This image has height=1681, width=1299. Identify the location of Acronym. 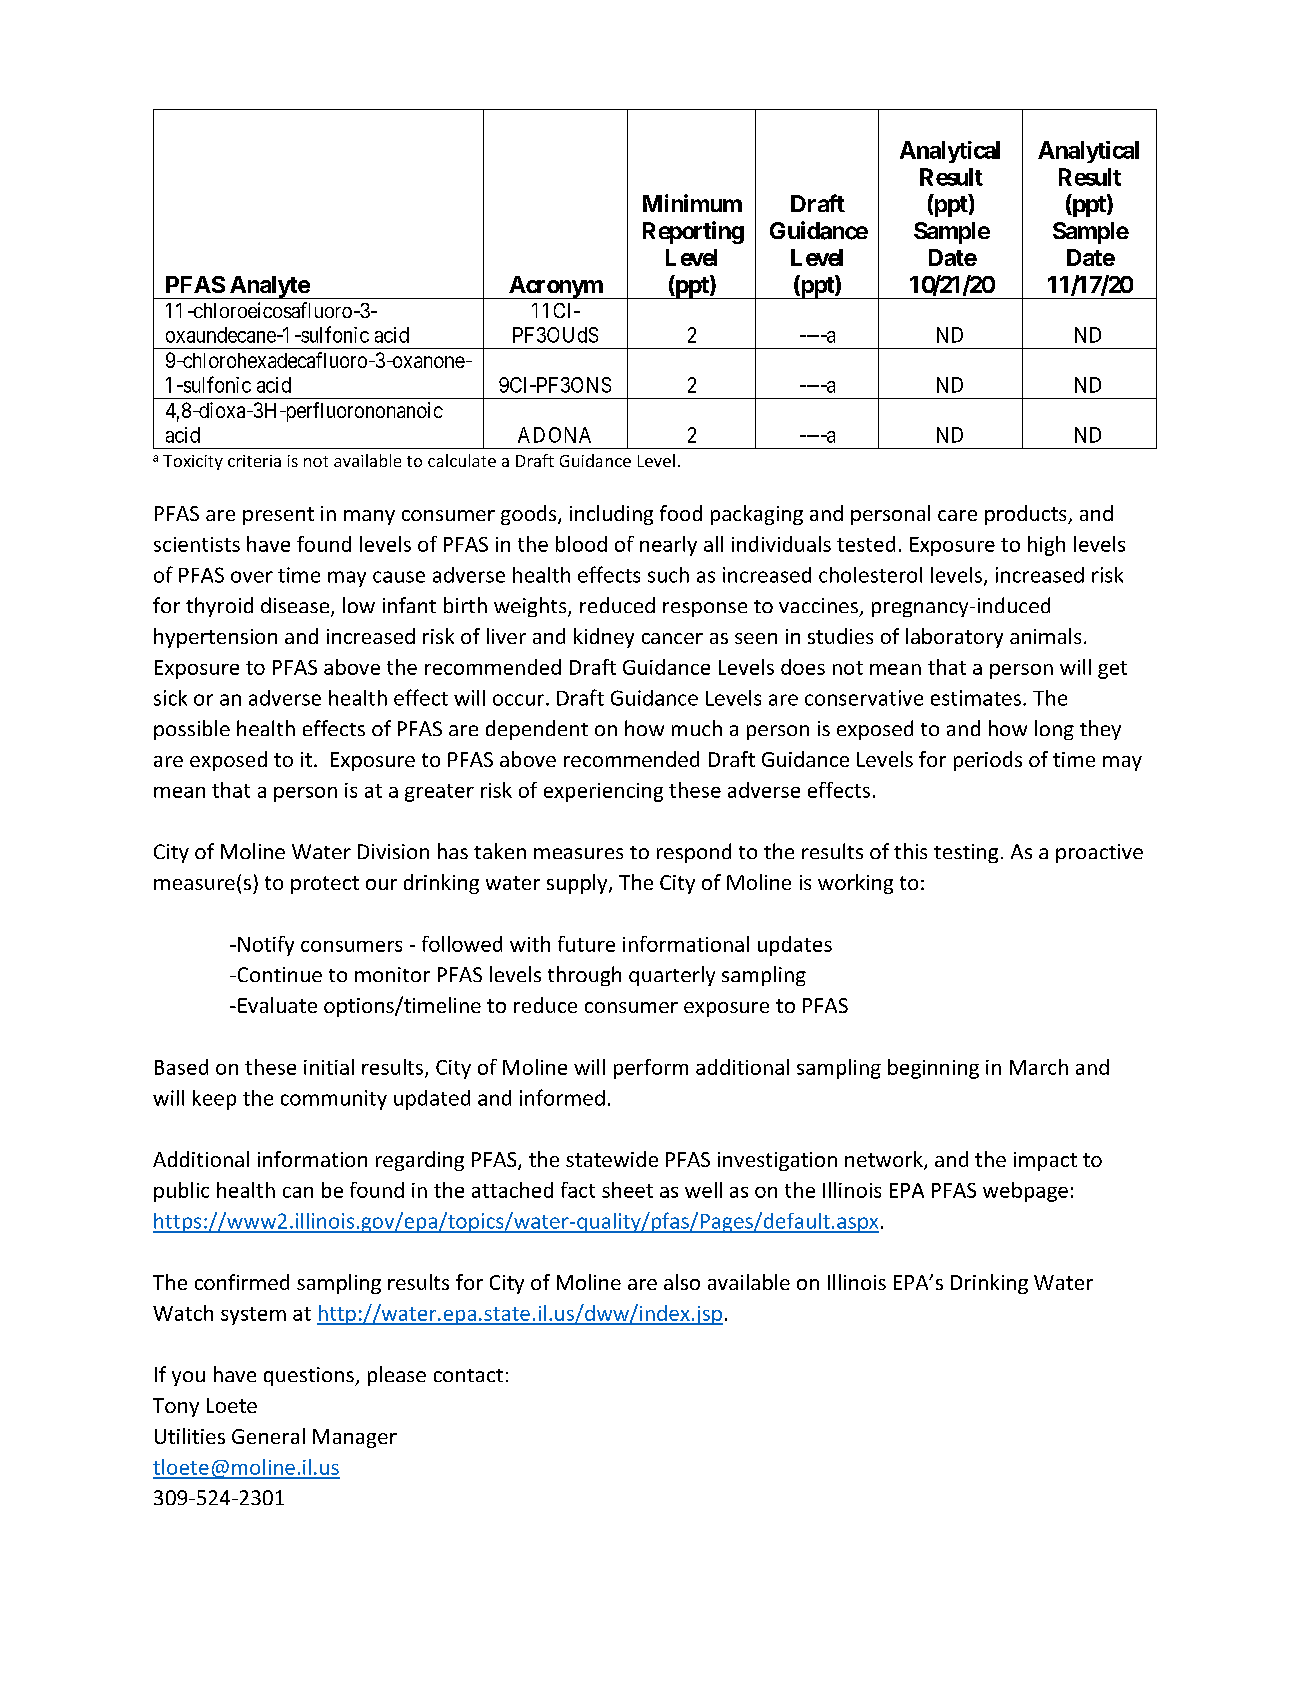
(555, 287).
